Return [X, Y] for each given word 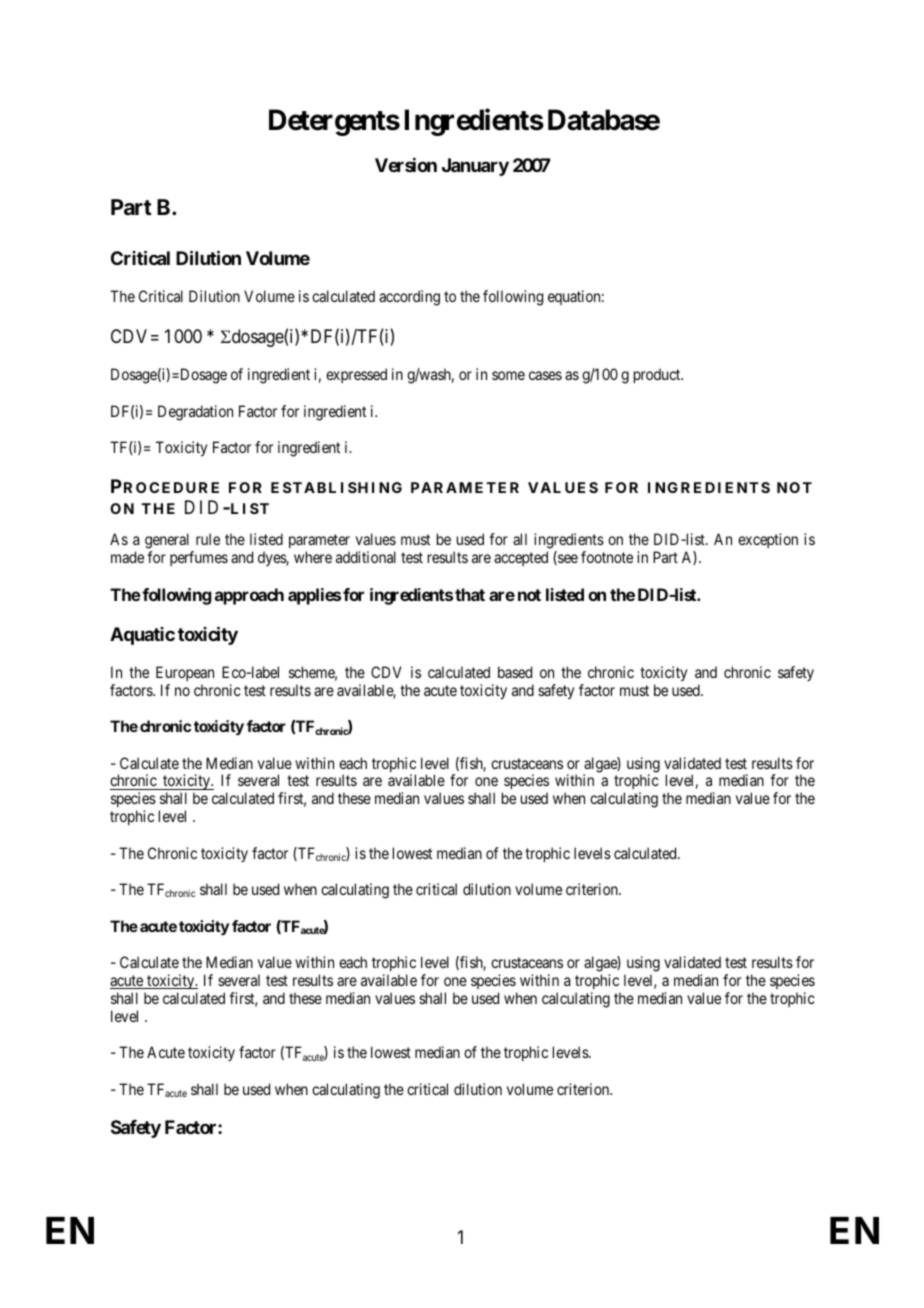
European [185, 673]
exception [768, 540]
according [409, 298]
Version [406, 165]
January [475, 167]
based [515, 672]
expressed [356, 375]
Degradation [195, 413]
